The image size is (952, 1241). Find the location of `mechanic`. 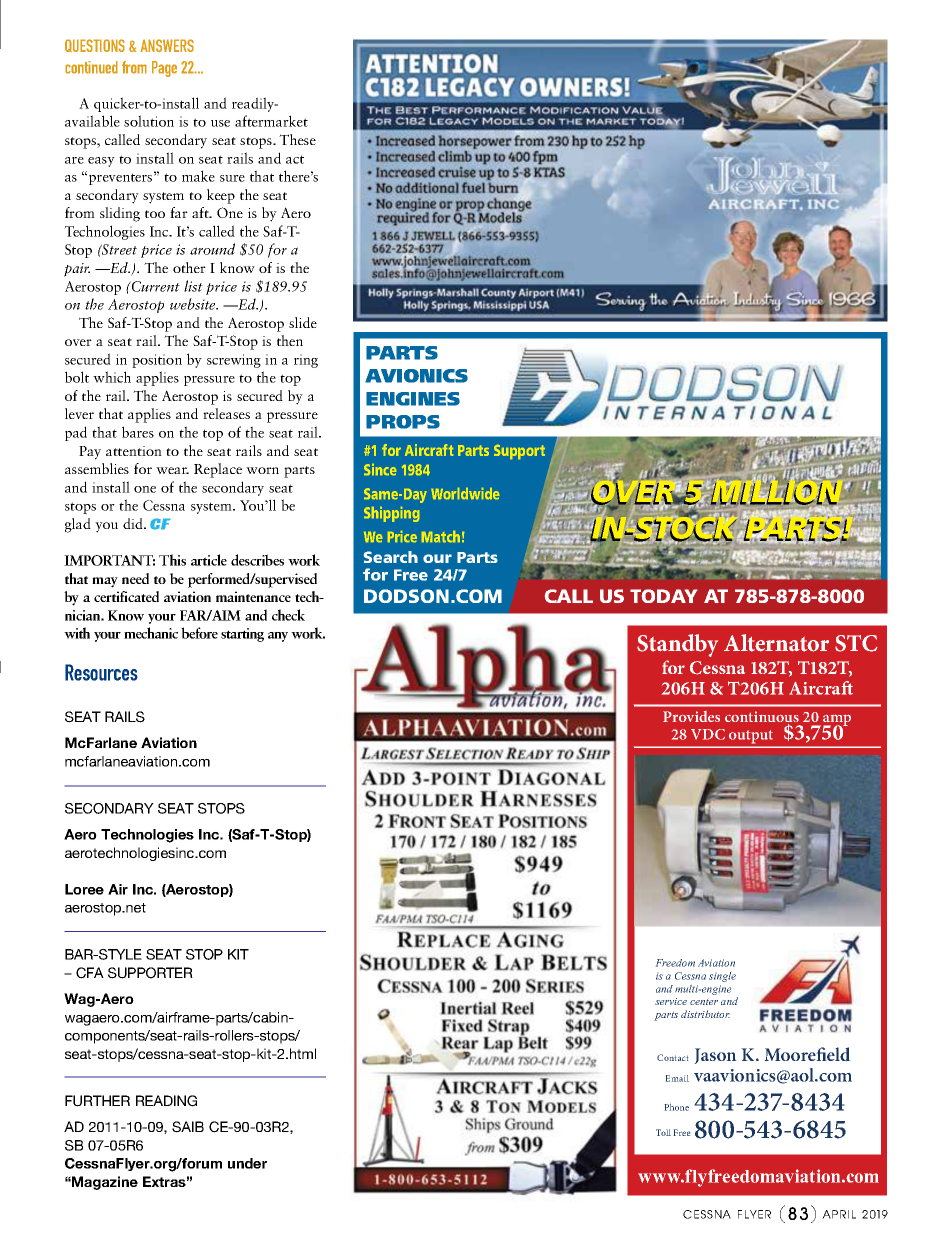

mechanic is located at coordinates (151, 633).
